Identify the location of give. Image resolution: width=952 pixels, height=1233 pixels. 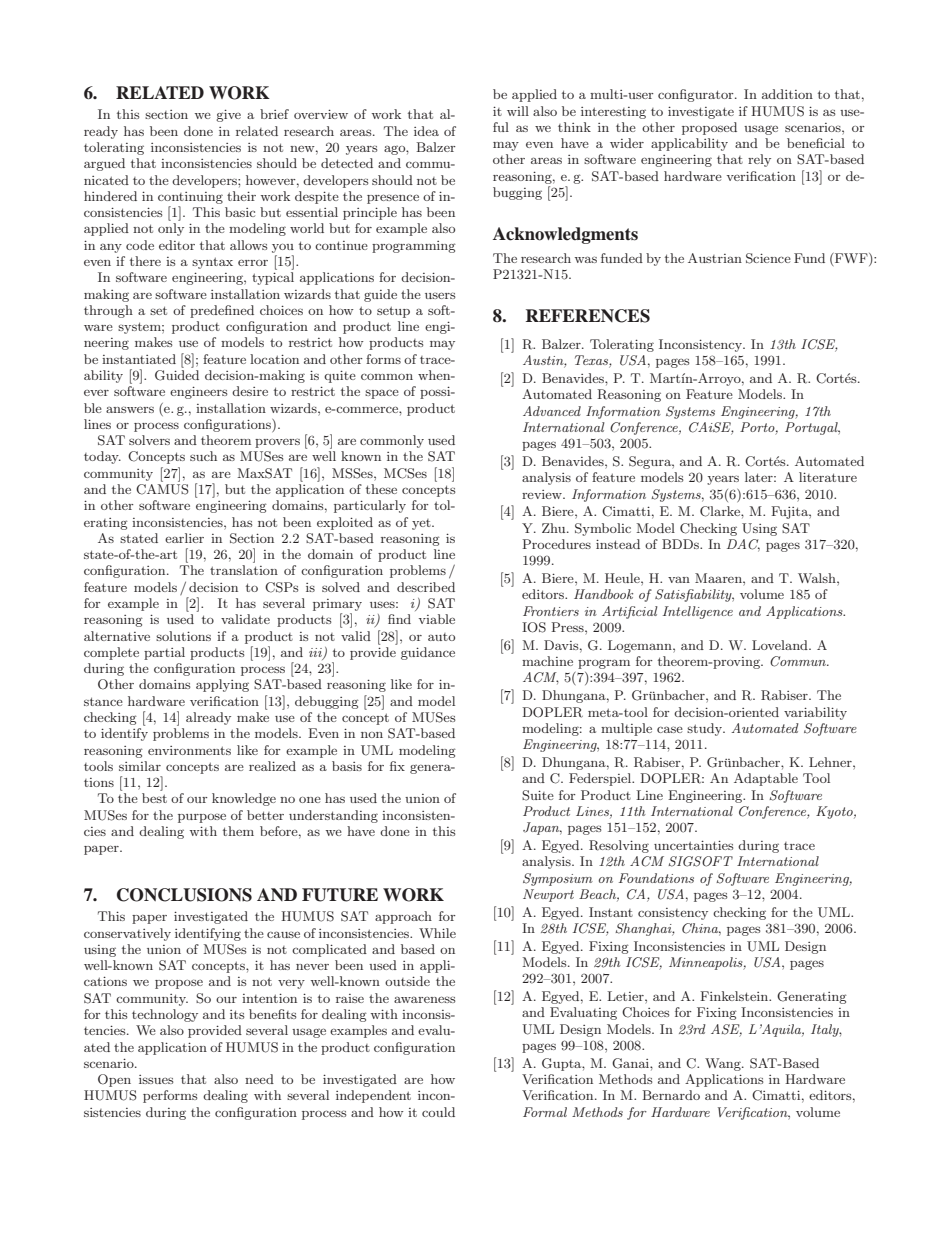
(228, 115).
